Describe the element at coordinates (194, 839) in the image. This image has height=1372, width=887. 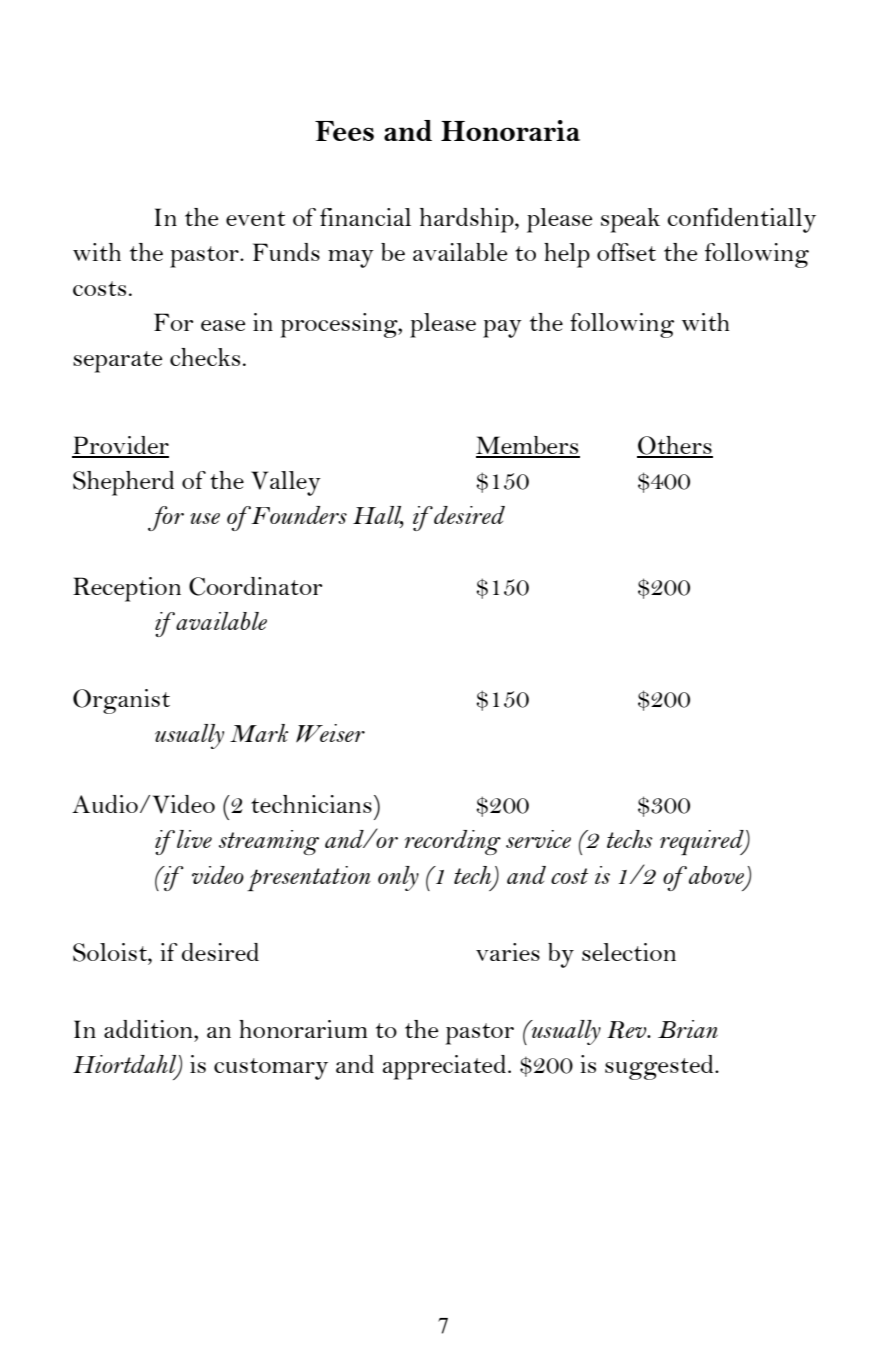
I see `live` at that location.
